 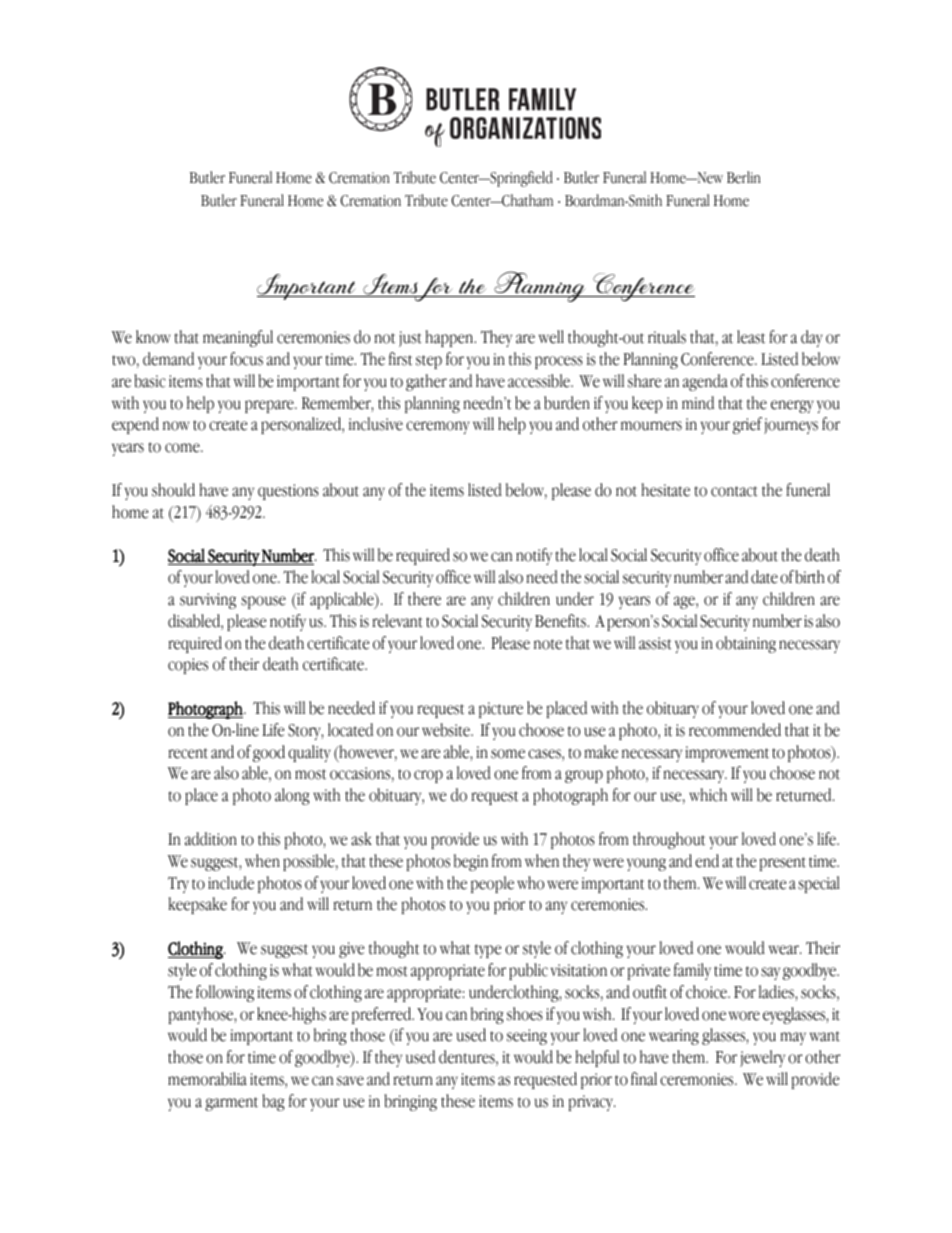 What do you see at coordinates (471, 862) in the screenshot?
I see `begin` at bounding box center [471, 862].
